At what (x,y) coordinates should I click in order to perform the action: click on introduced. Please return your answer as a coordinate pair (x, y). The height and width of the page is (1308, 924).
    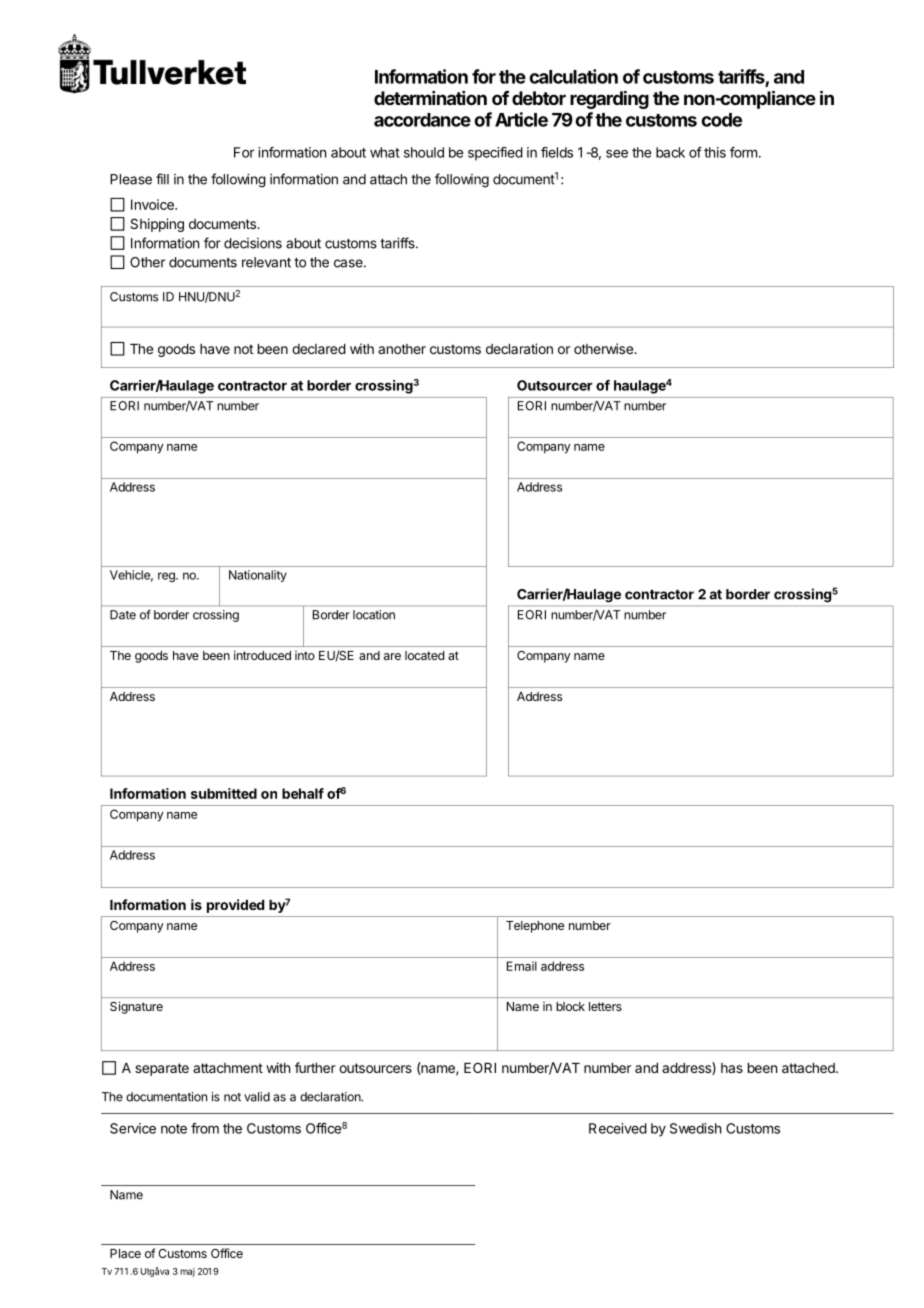
    Looking at the image, I should click on (262, 655).
